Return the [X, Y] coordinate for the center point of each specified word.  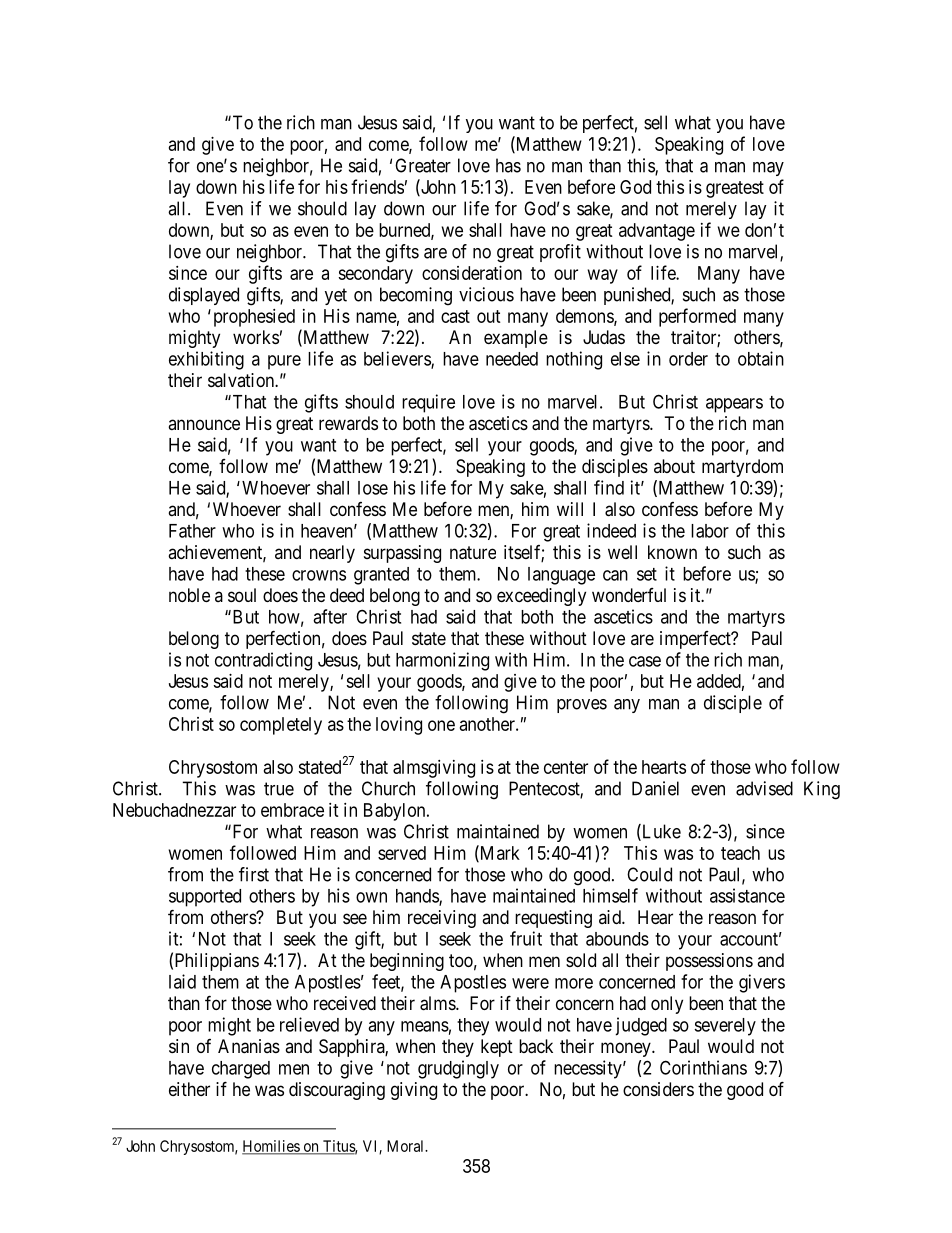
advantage [657, 232]
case [645, 661]
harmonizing [442, 661]
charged [241, 1070]
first [254, 874]
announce [204, 424]
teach [740, 853]
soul [242, 595]
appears [734, 405]
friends [377, 186]
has [508, 165]
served [402, 853]
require [428, 403]
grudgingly [458, 1069]
